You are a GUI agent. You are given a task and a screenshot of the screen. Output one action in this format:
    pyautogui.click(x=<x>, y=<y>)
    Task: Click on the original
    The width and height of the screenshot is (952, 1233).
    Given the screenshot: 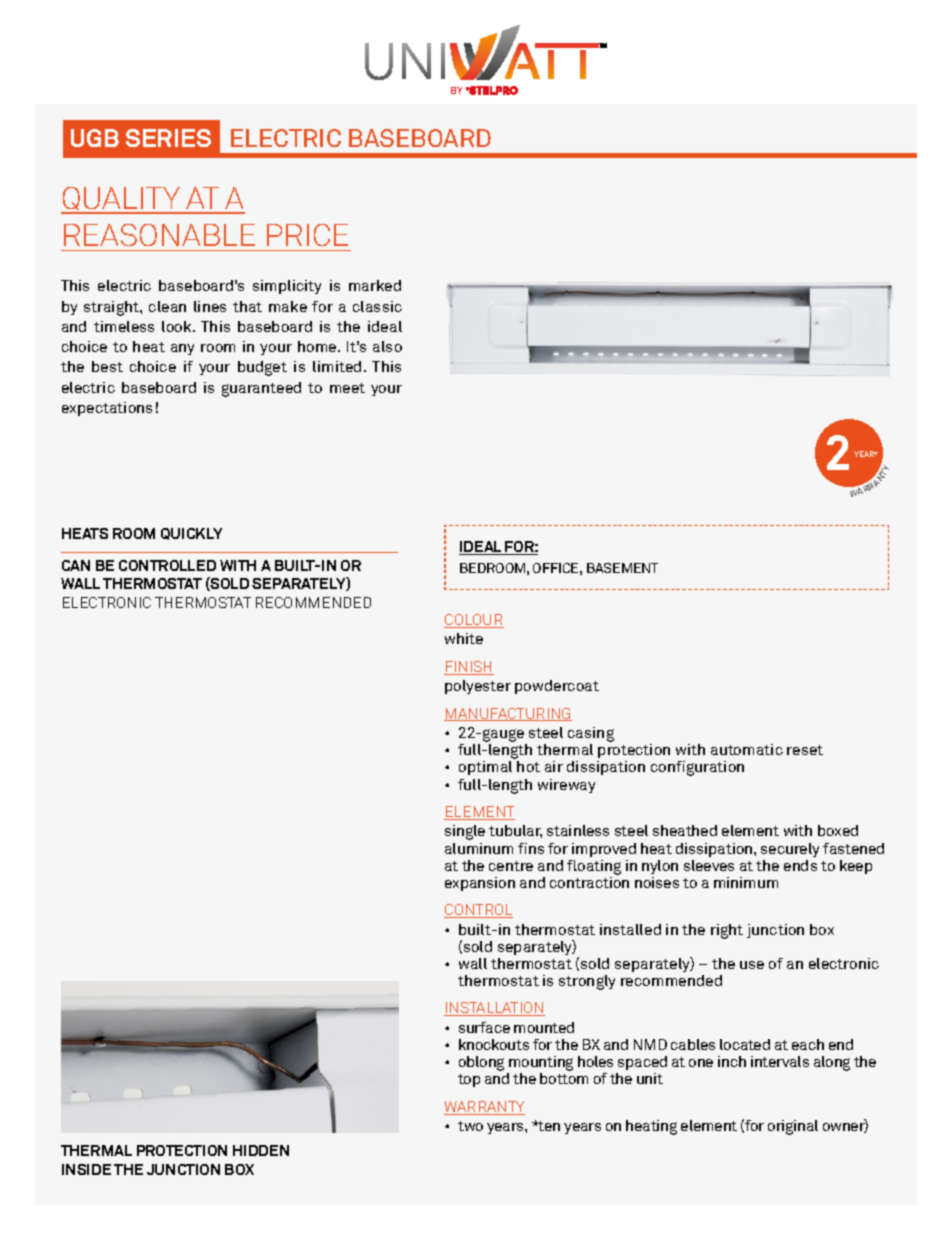 What is the action you would take?
    pyautogui.click(x=793, y=1127)
